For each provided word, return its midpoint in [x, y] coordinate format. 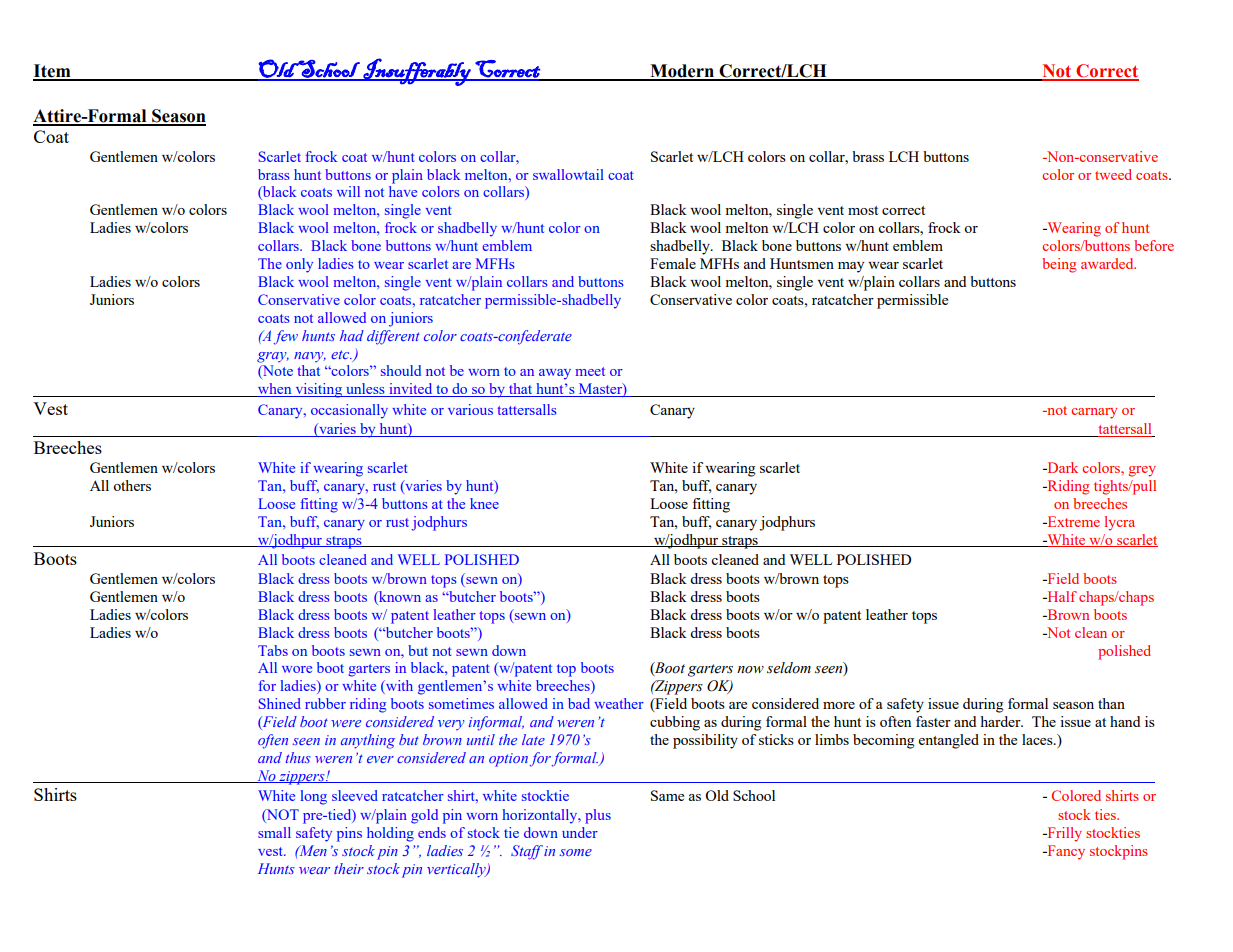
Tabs [273, 650]
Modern [682, 72]
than [1111, 703]
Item [53, 72]
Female [673, 263]
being [1059, 265]
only [299, 265]
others [132, 485]
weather [619, 703]
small [274, 832]
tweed [1113, 174]
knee [484, 503]
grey [1142, 471]
